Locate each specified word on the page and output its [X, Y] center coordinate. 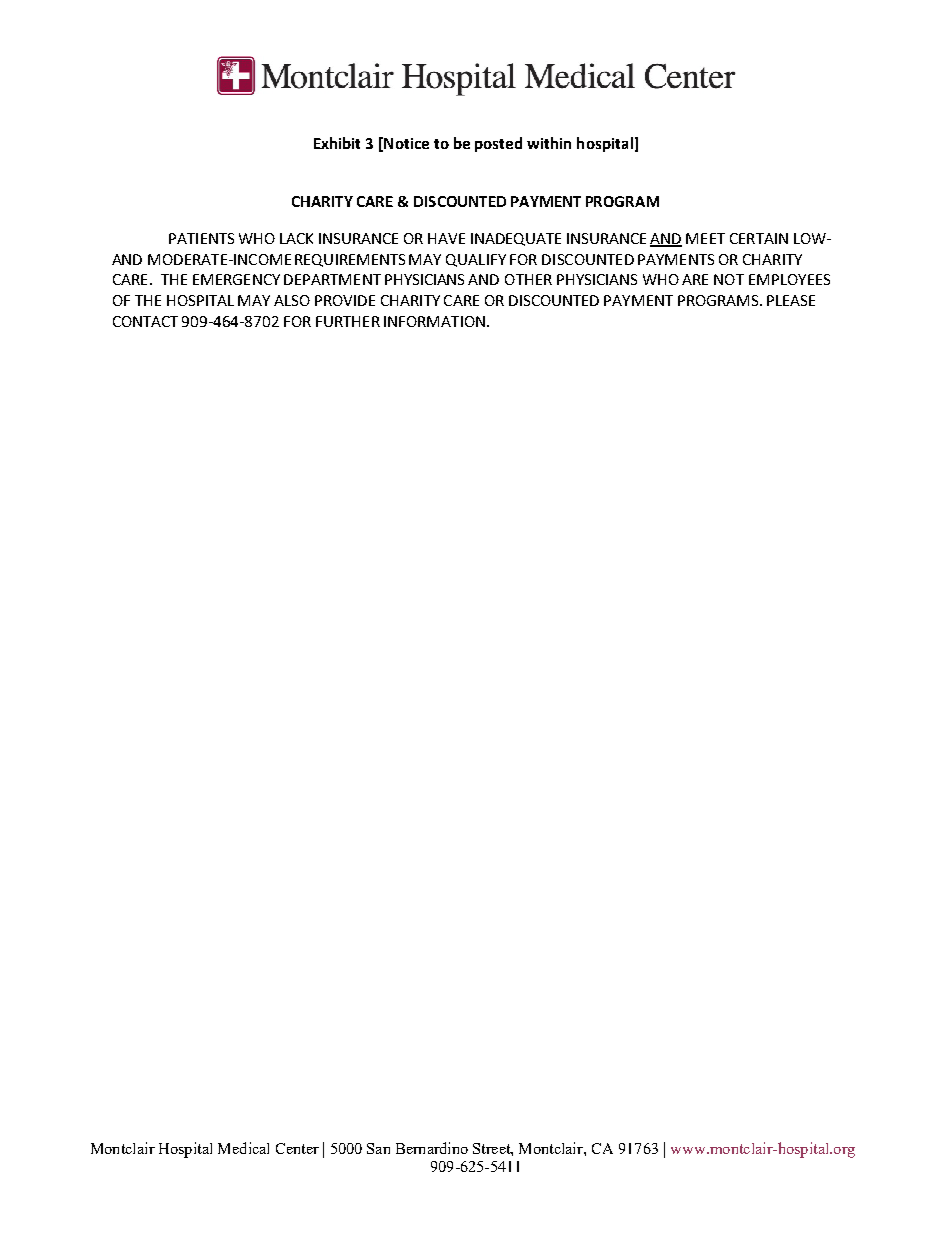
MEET [705, 238]
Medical [243, 1148]
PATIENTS [201, 238]
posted [498, 144]
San [378, 1148]
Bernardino [432, 1148]
